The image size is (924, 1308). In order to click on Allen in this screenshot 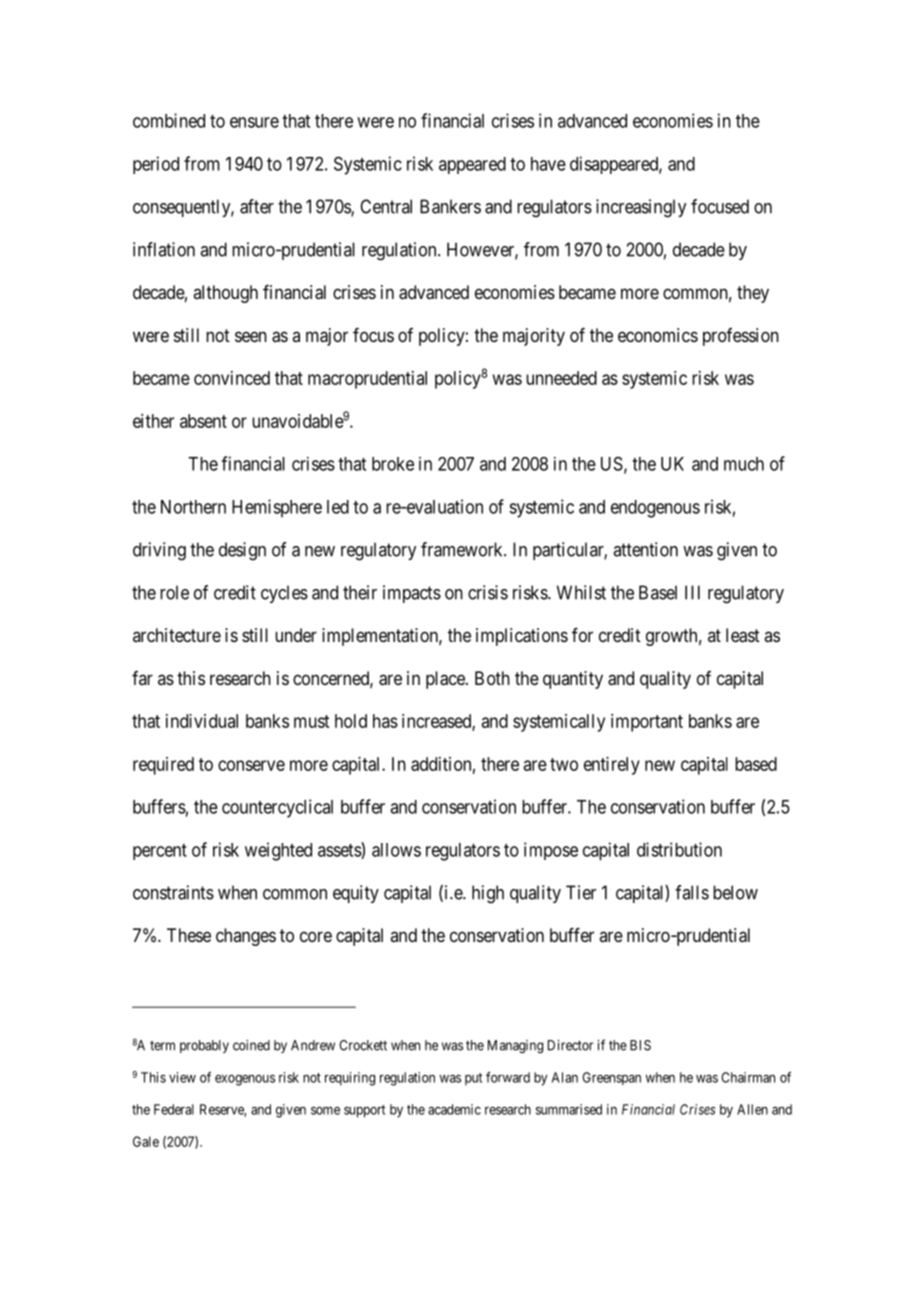, I will do `click(752, 1109)`.
